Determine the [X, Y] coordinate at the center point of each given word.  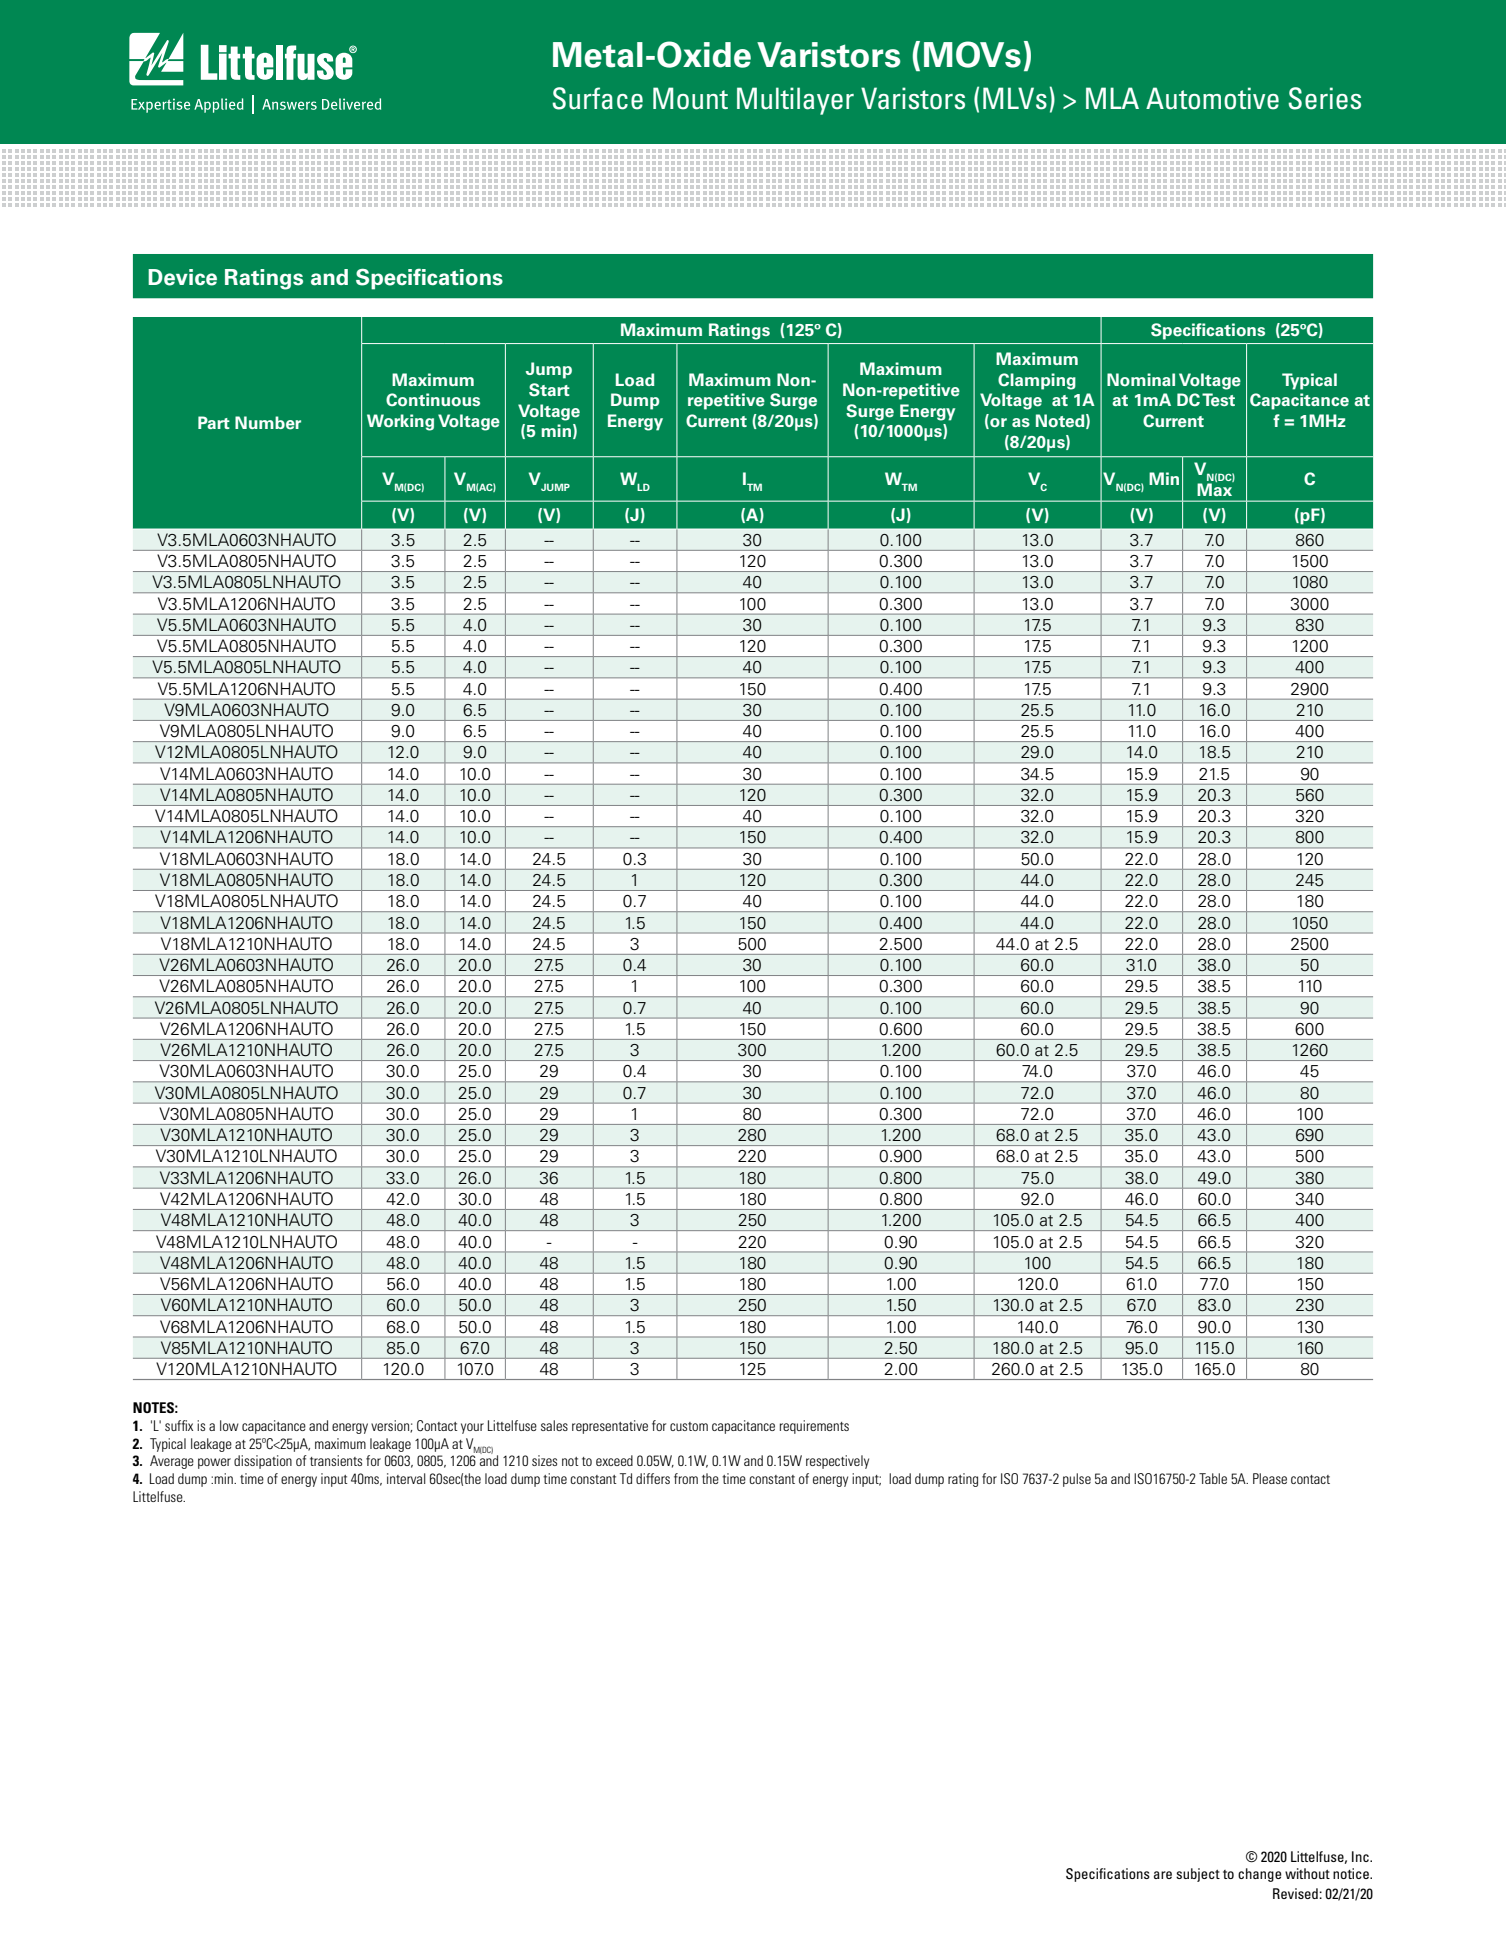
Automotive [1212, 98]
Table [1213, 1478]
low [229, 1425]
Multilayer [795, 101]
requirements [814, 1427]
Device [182, 277]
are [1163, 1875]
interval [406, 1478]
